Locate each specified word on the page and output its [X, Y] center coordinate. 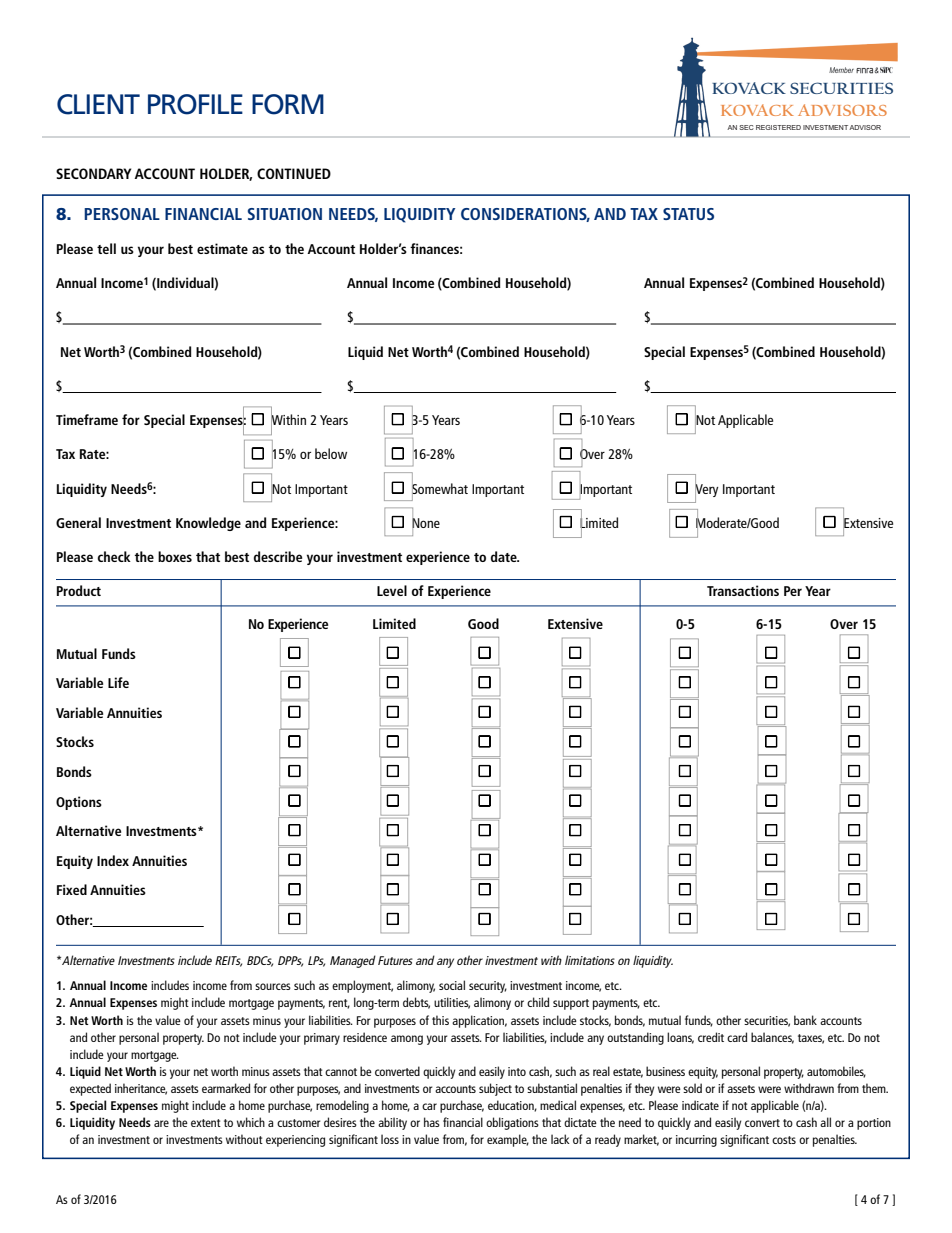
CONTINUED [294, 173]
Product [79, 590]
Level [392, 590]
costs [784, 1140]
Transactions [743, 590]
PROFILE [195, 104]
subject [495, 1089]
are [161, 1123]
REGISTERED [778, 127]
